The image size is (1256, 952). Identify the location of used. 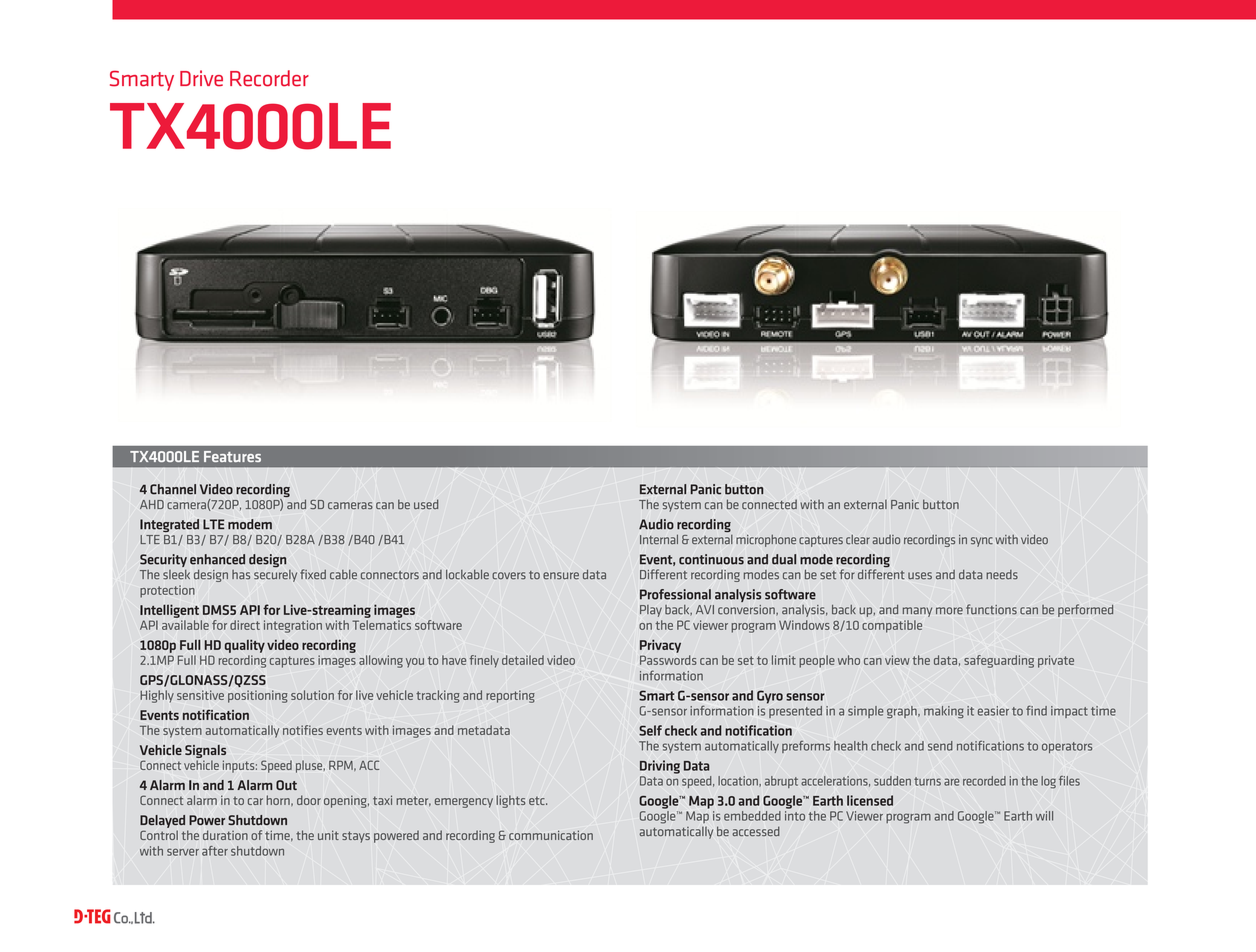
(426, 504).
